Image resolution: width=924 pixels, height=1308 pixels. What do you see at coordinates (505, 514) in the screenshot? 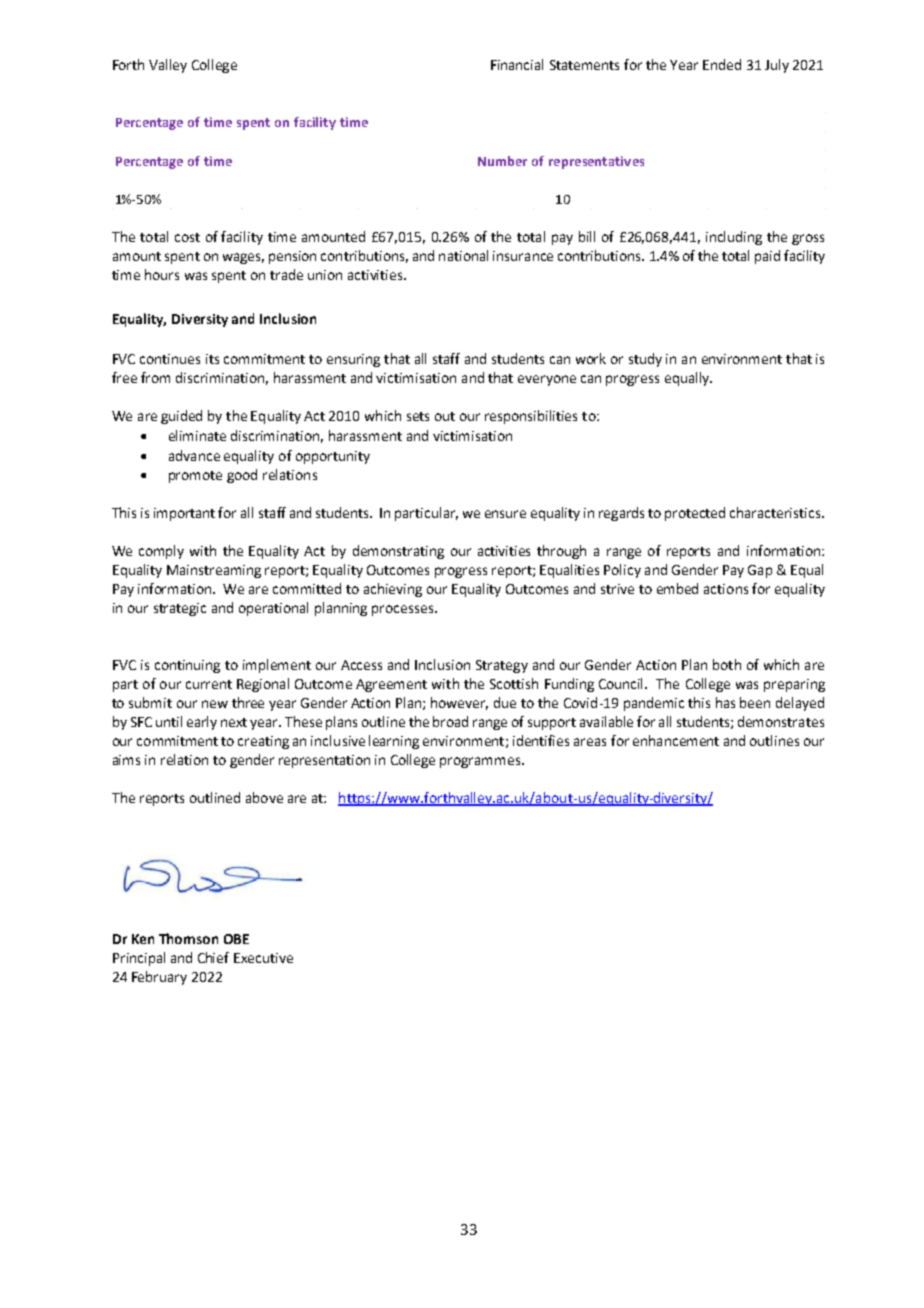
I see `ensure` at bounding box center [505, 514].
